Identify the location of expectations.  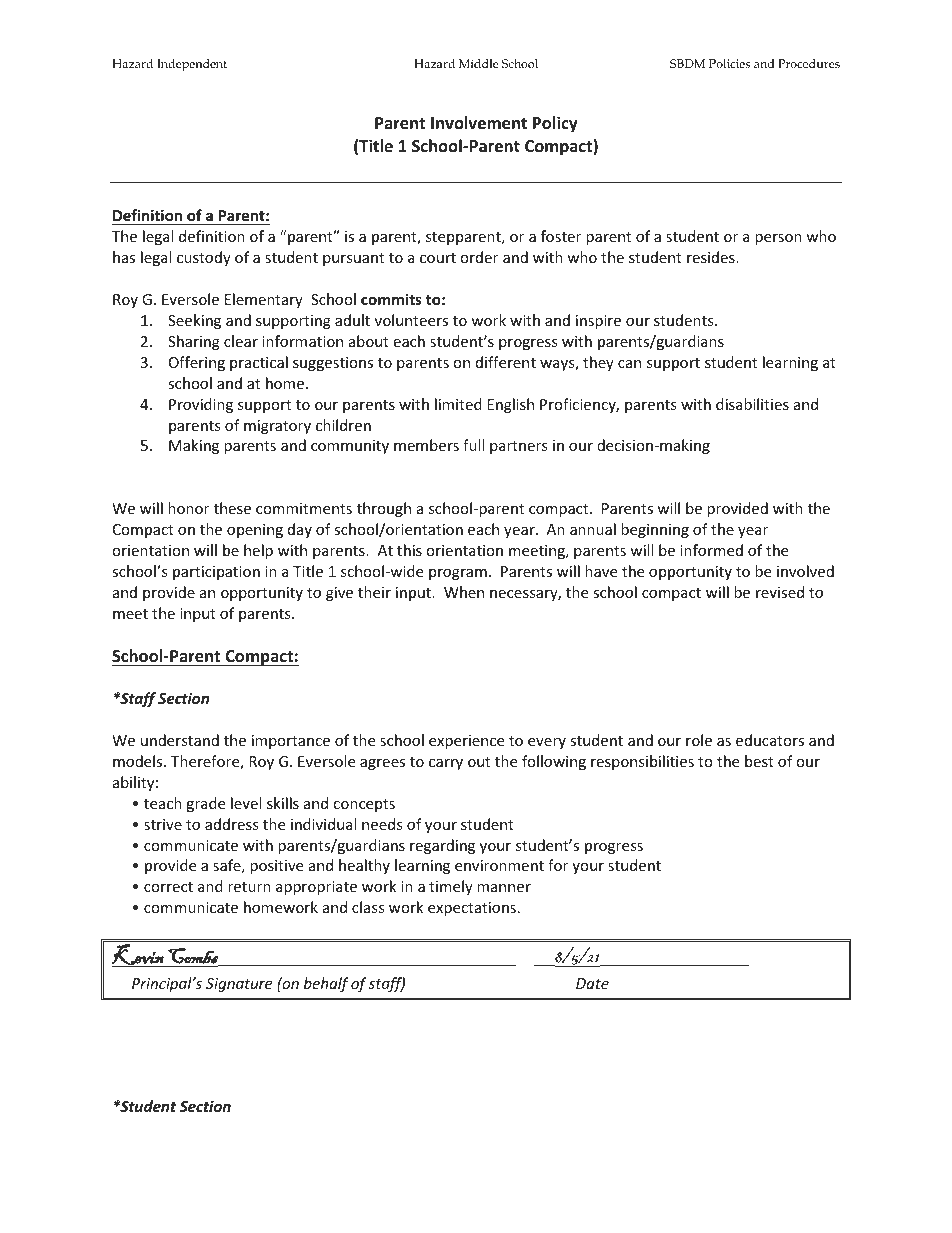
(472, 909).
